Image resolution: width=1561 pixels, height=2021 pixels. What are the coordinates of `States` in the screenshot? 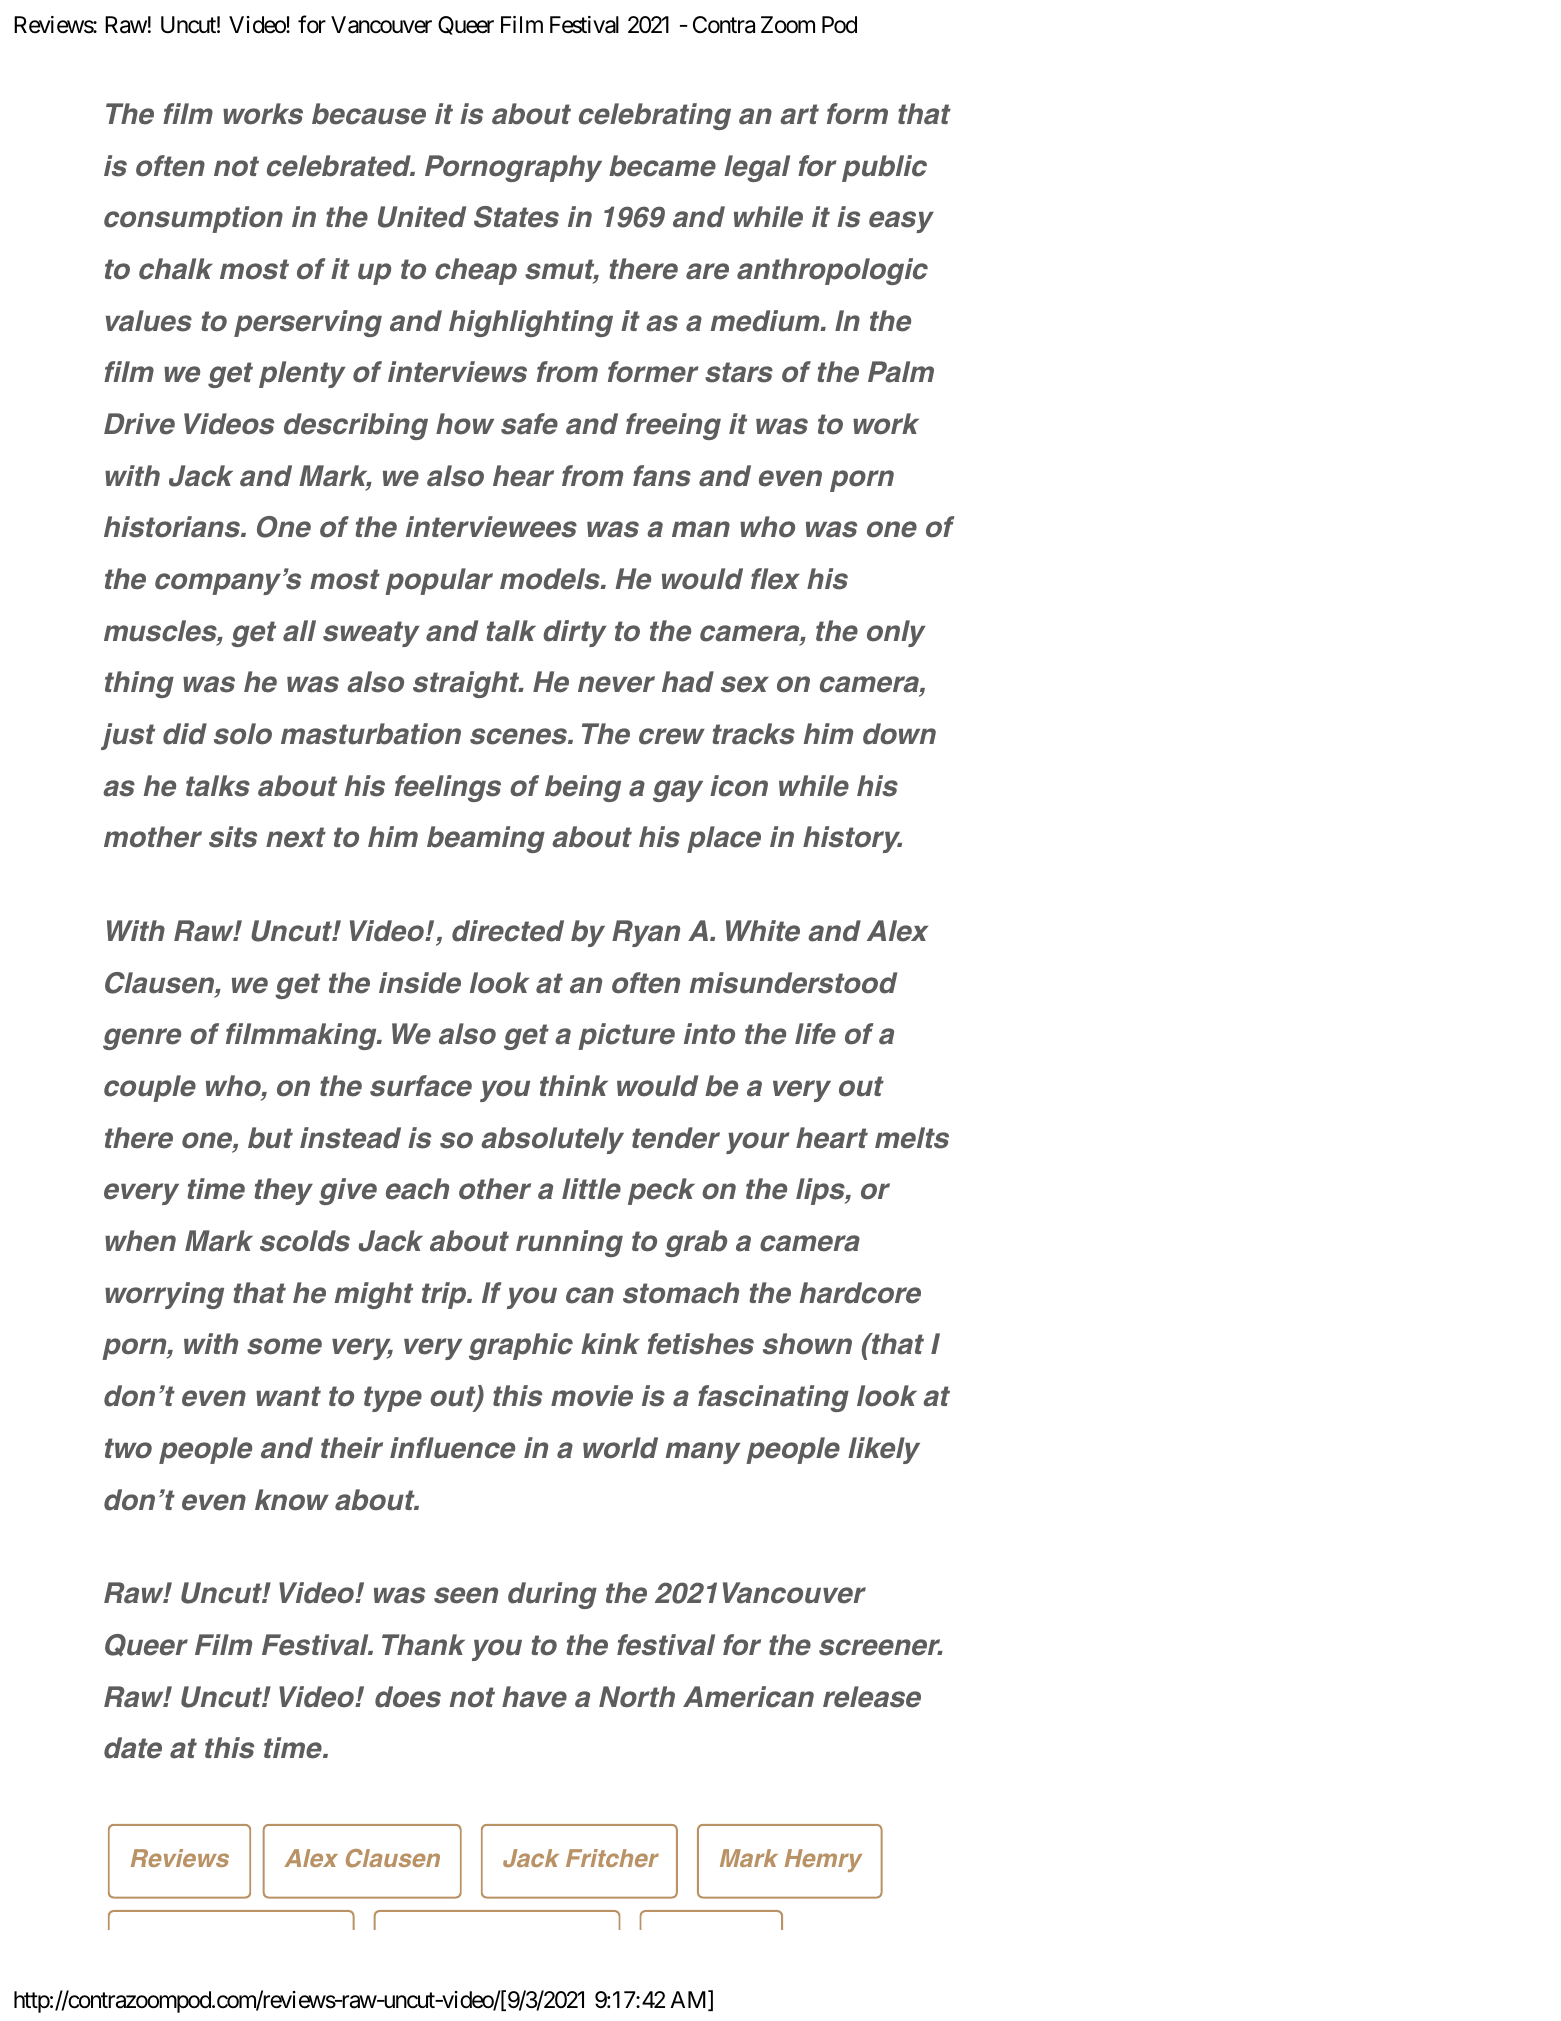 It's located at (516, 217).
